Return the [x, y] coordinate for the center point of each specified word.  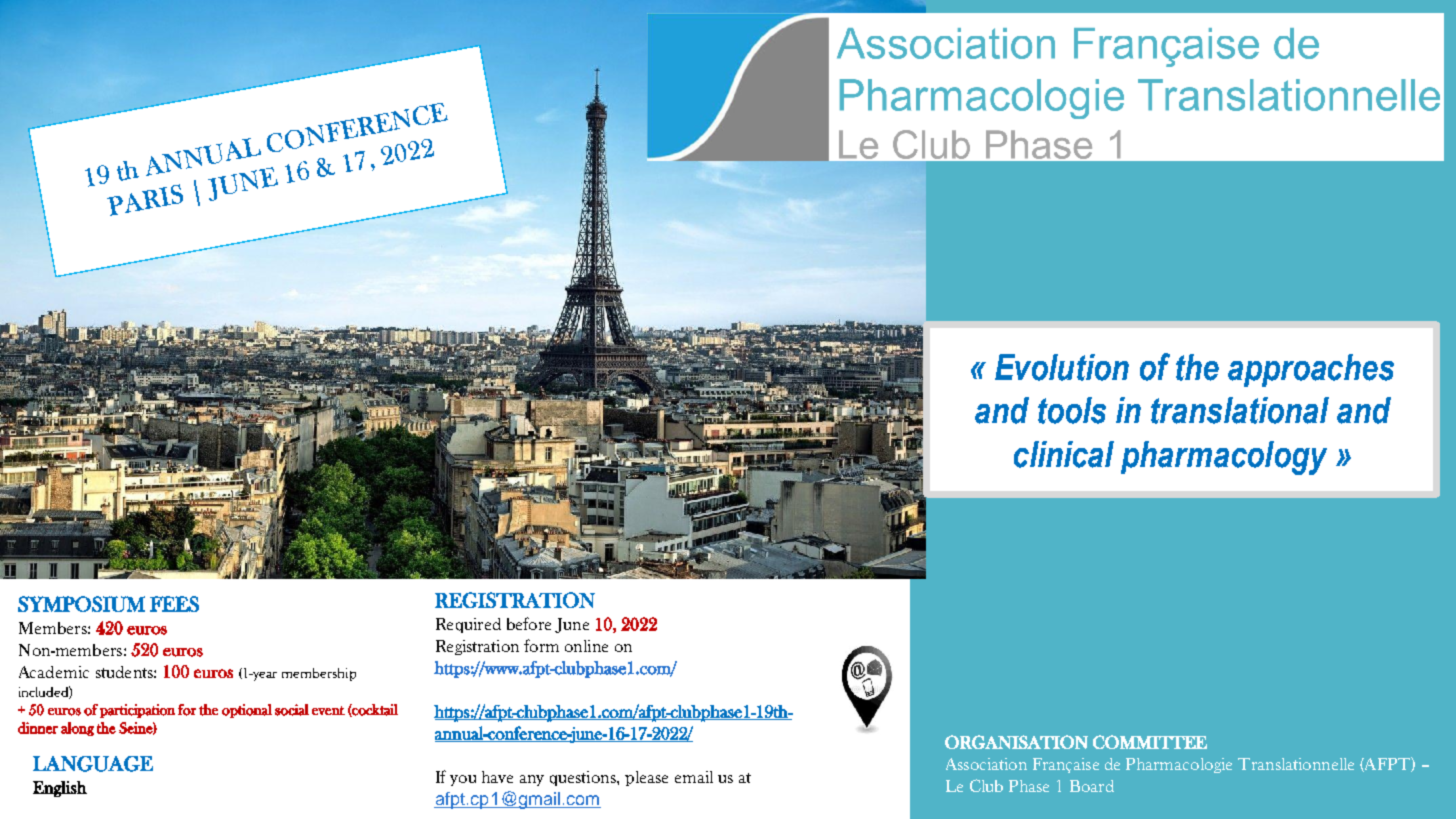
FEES [174, 604]
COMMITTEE [1150, 742]
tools [1072, 410]
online [586, 646]
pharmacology [1224, 458]
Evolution [1062, 367]
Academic [54, 672]
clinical [1064, 454]
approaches [1311, 370]
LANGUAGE [93, 764]
